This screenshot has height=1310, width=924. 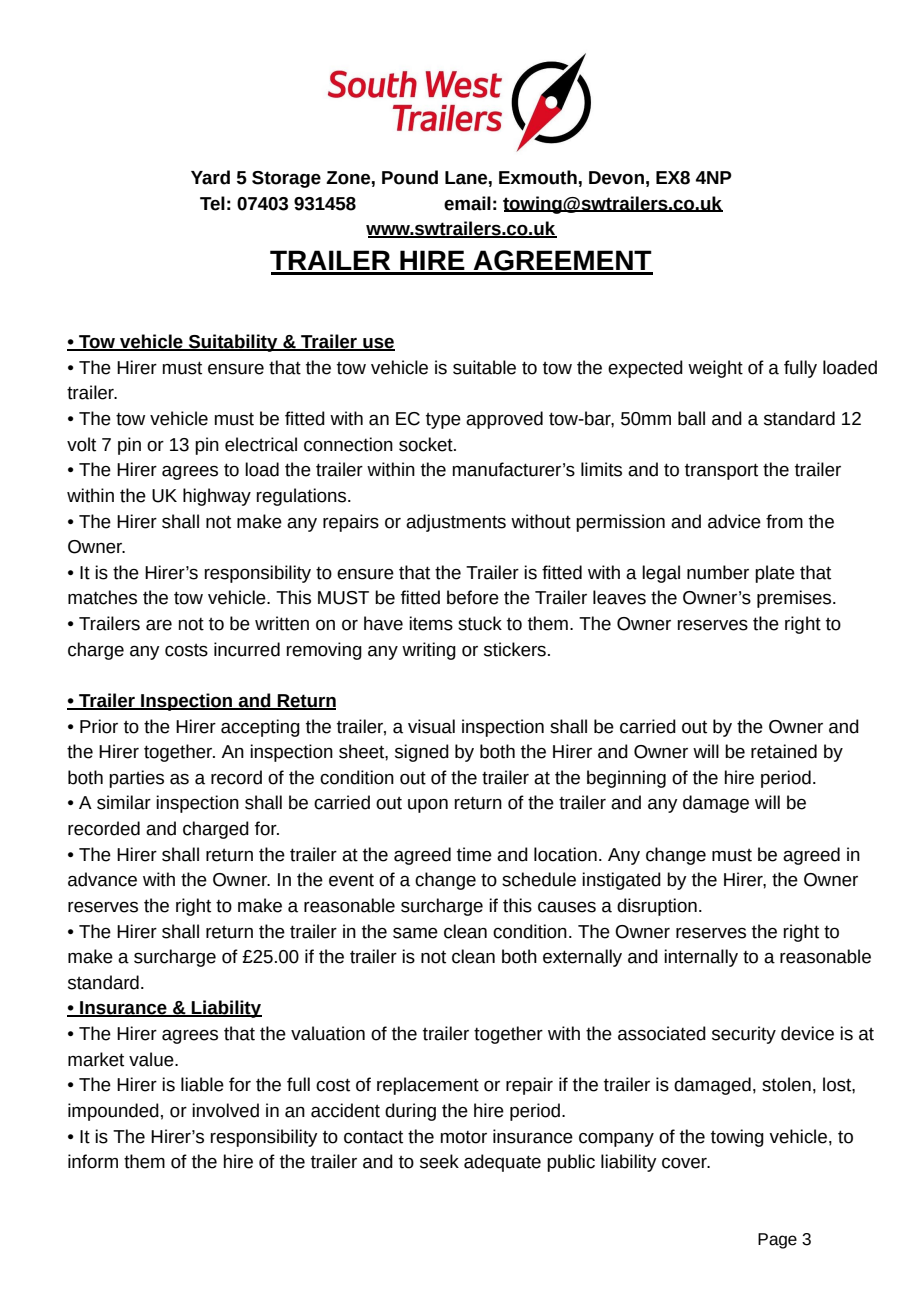 What do you see at coordinates (467, 203) in the screenshot?
I see `email` at bounding box center [467, 203].
